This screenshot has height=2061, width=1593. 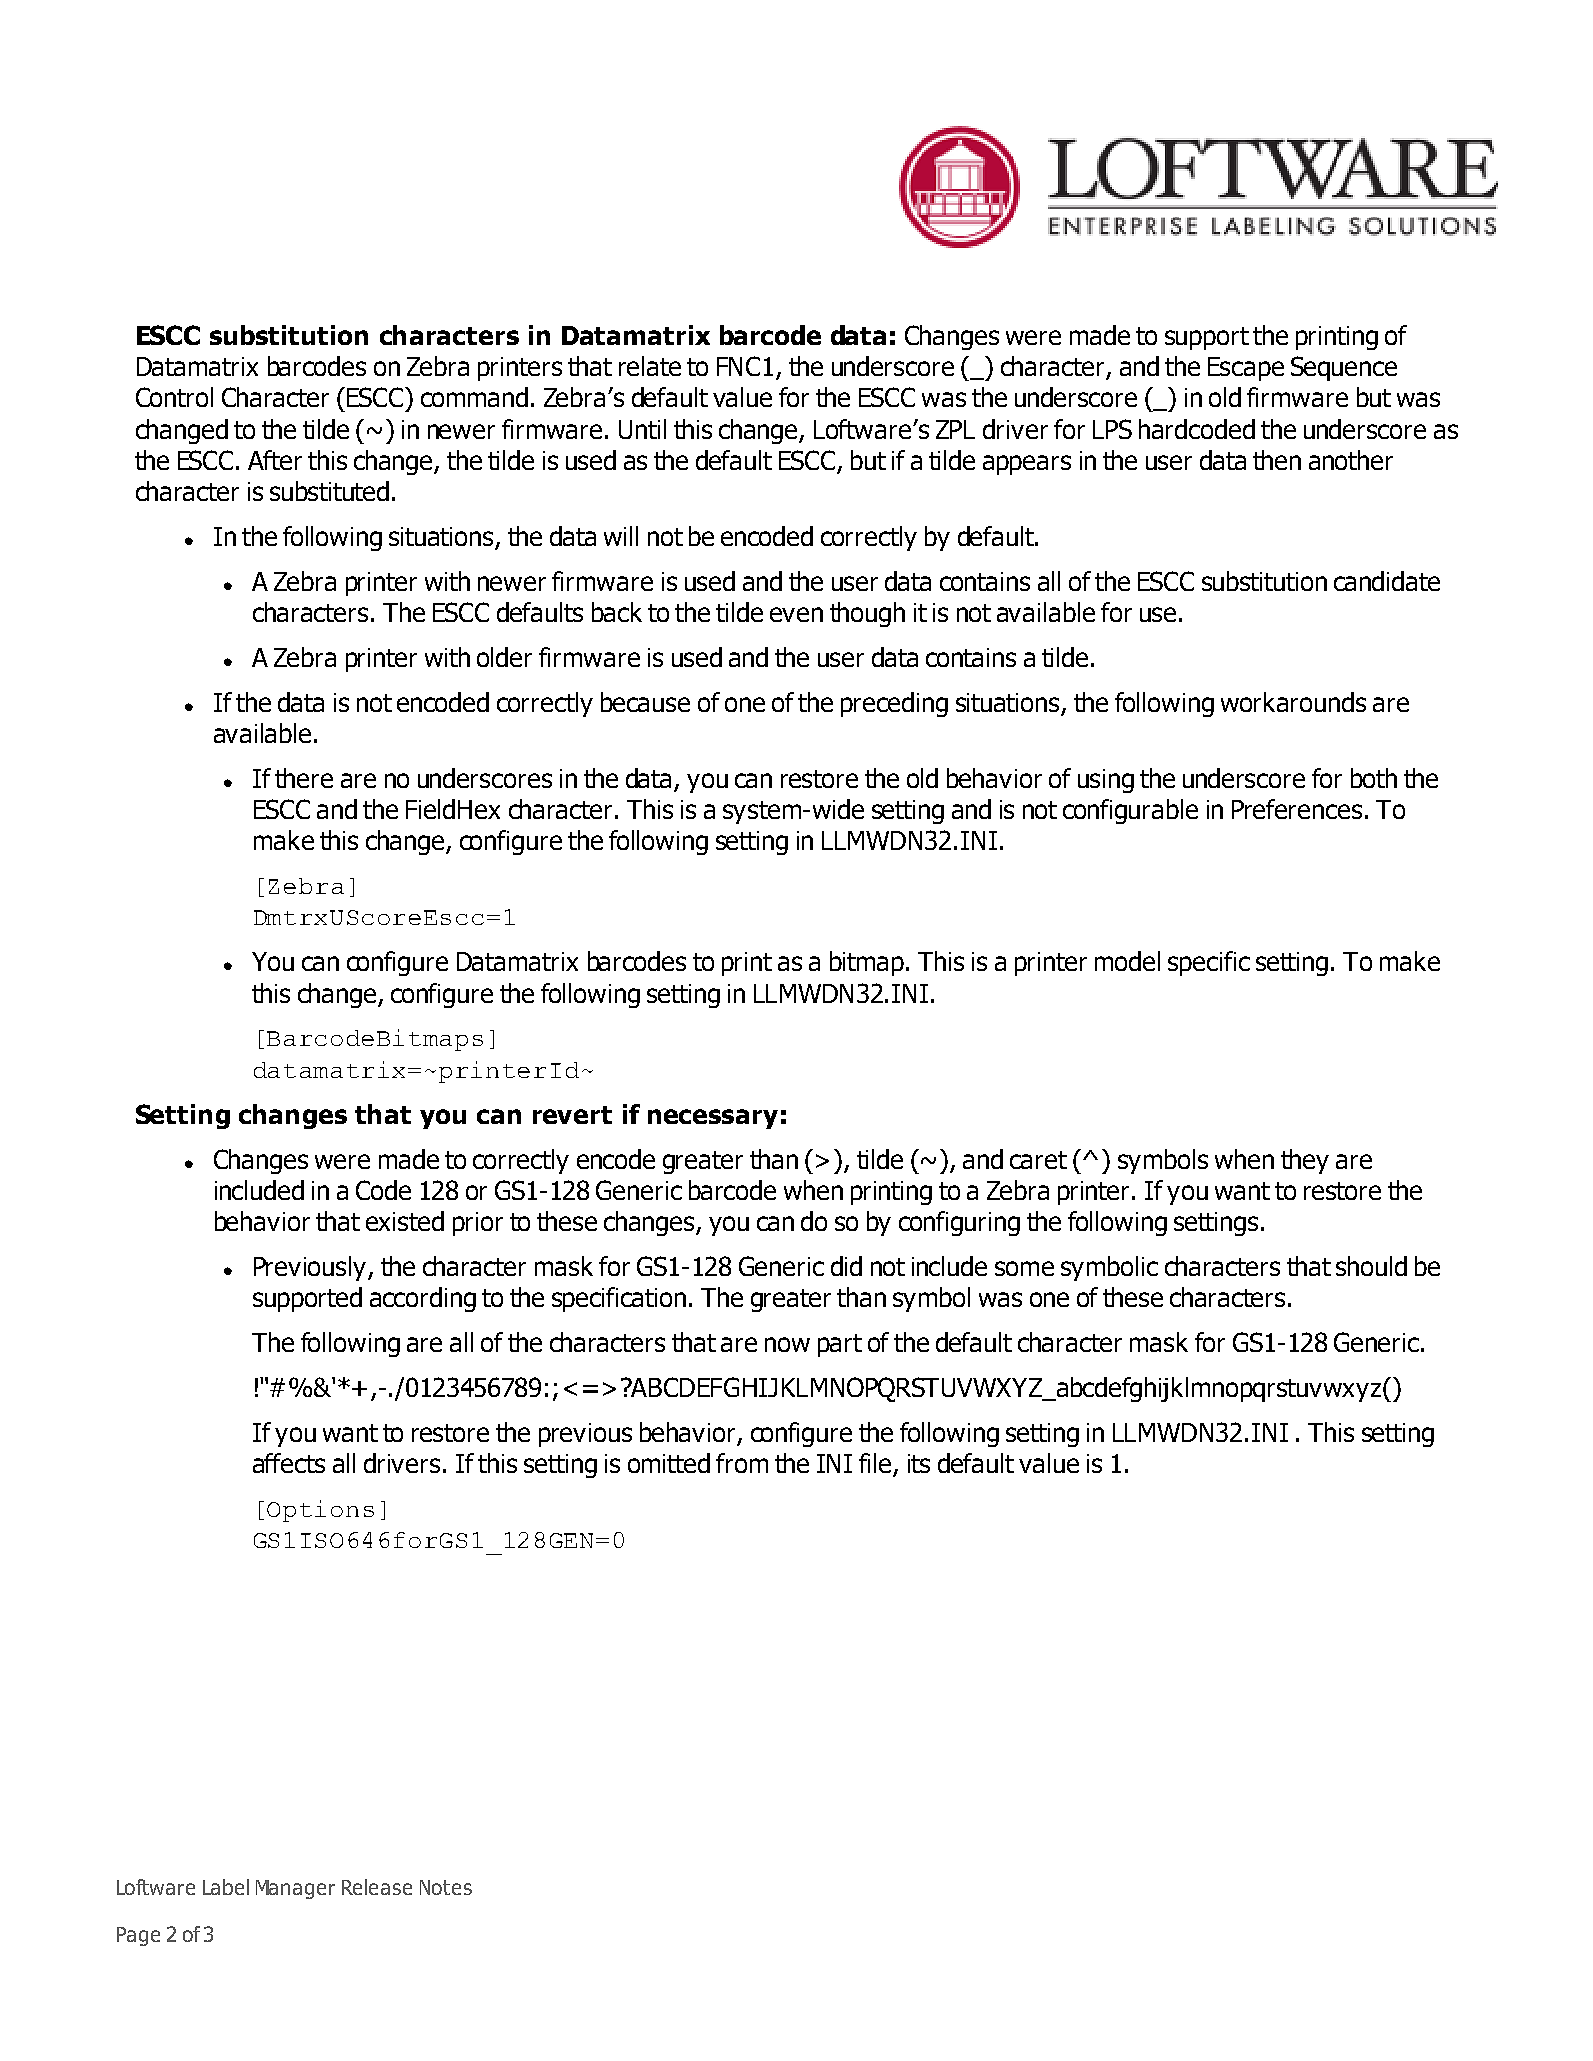 What do you see at coordinates (275, 460) in the screenshot?
I see `After` at bounding box center [275, 460].
